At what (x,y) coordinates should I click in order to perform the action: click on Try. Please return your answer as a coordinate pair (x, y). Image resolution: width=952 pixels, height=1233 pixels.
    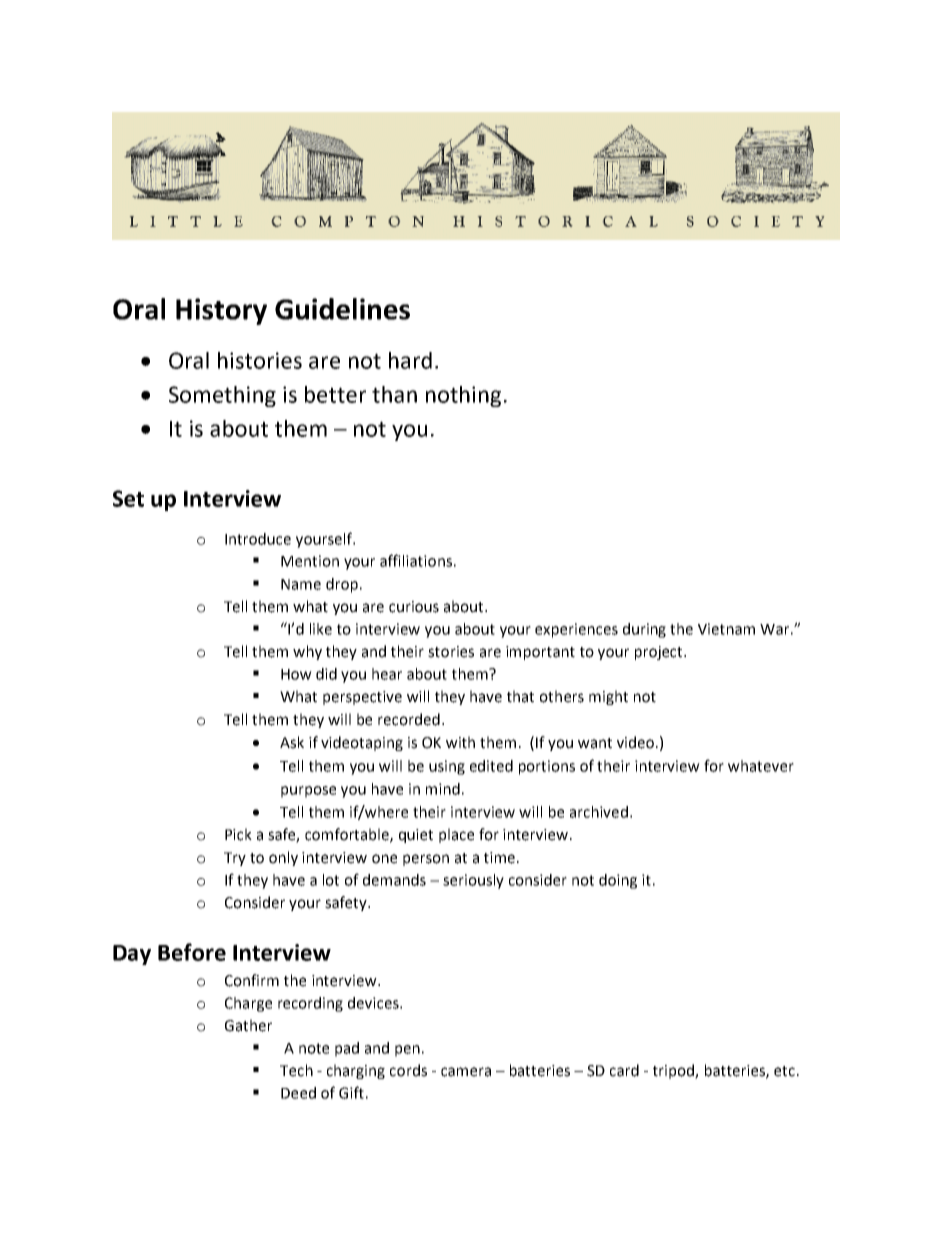
    Looking at the image, I should click on (235, 859).
